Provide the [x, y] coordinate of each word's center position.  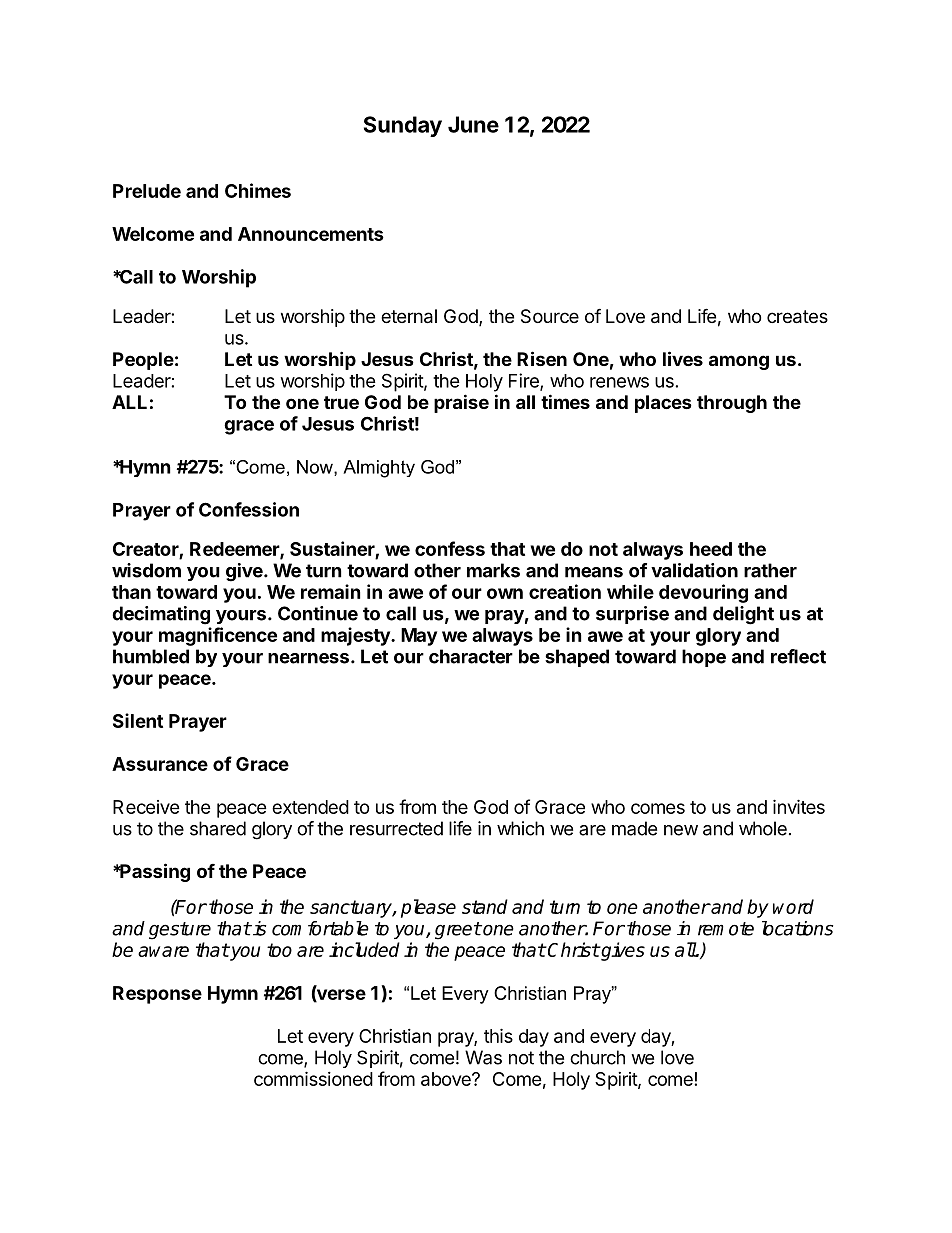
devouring [703, 593]
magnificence [218, 636]
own [505, 593]
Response [157, 995]
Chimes [258, 190]
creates [797, 317]
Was [483, 1057]
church [597, 1057]
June [473, 124]
